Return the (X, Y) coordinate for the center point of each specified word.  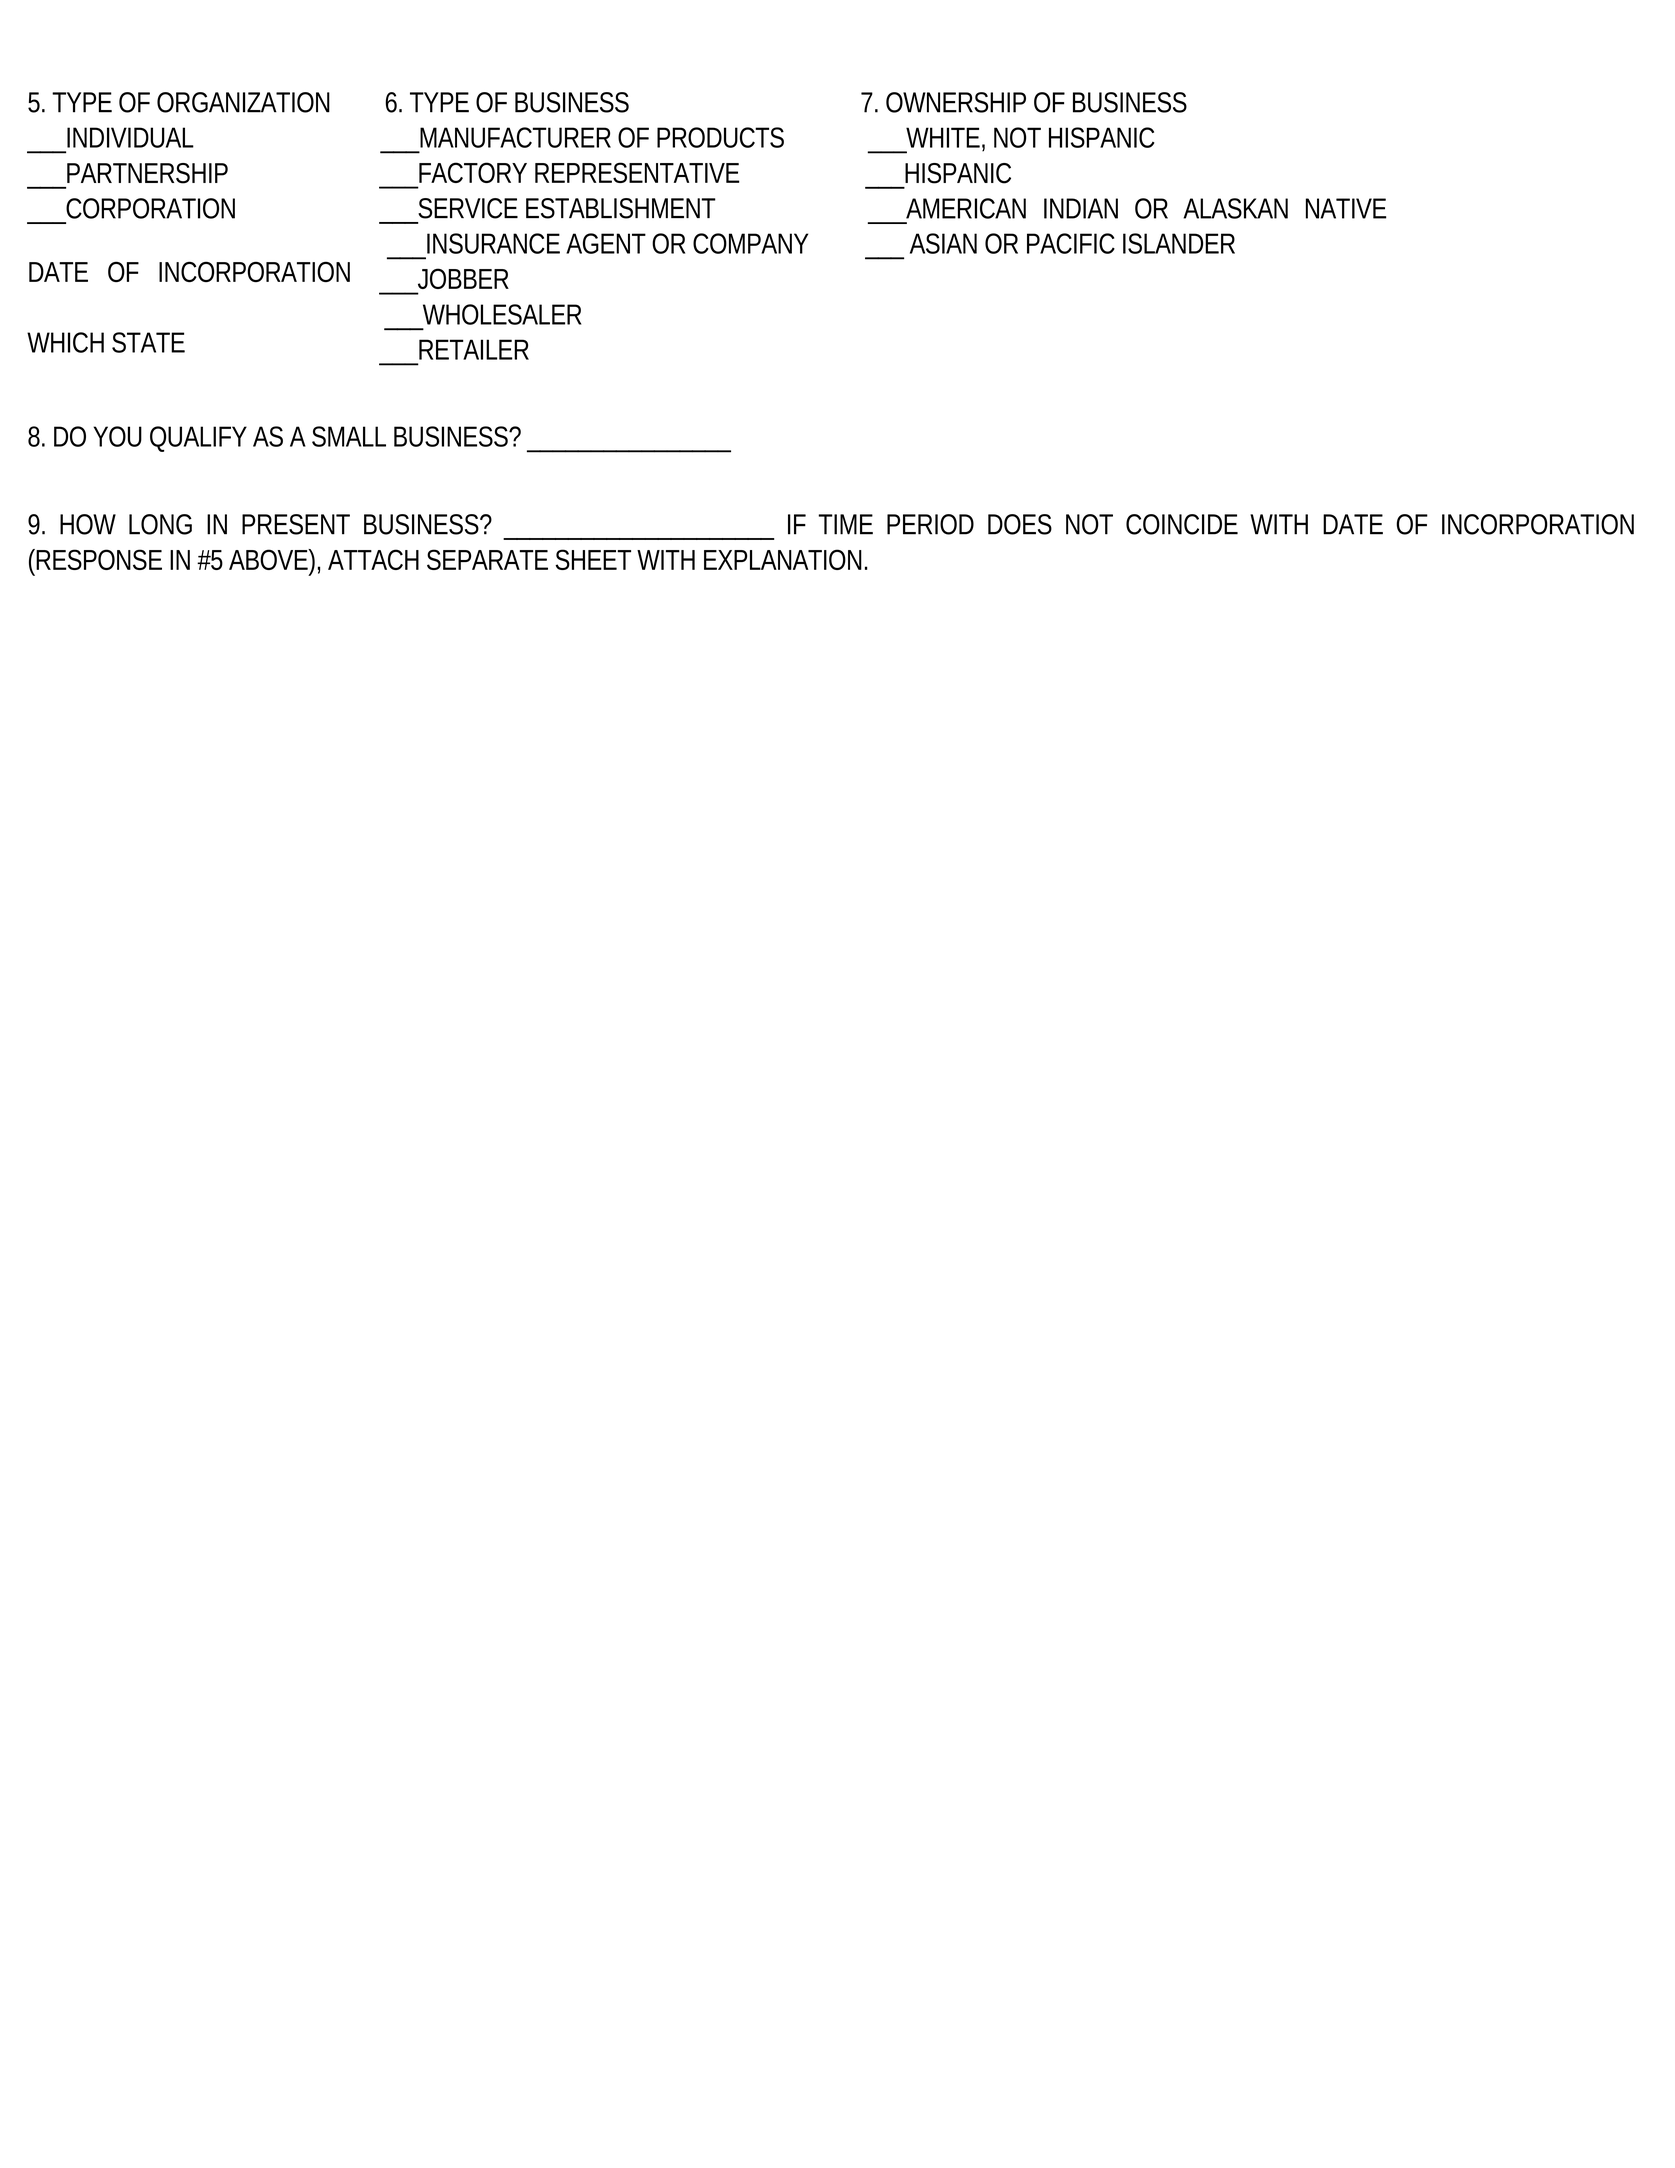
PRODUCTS (720, 137)
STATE (148, 342)
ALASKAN (1235, 208)
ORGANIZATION (243, 102)
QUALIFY (198, 437)
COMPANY (750, 243)
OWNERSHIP (956, 102)
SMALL (349, 436)
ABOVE (269, 559)
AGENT (606, 243)
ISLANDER (1179, 243)
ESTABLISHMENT (621, 208)
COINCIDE (1182, 524)
